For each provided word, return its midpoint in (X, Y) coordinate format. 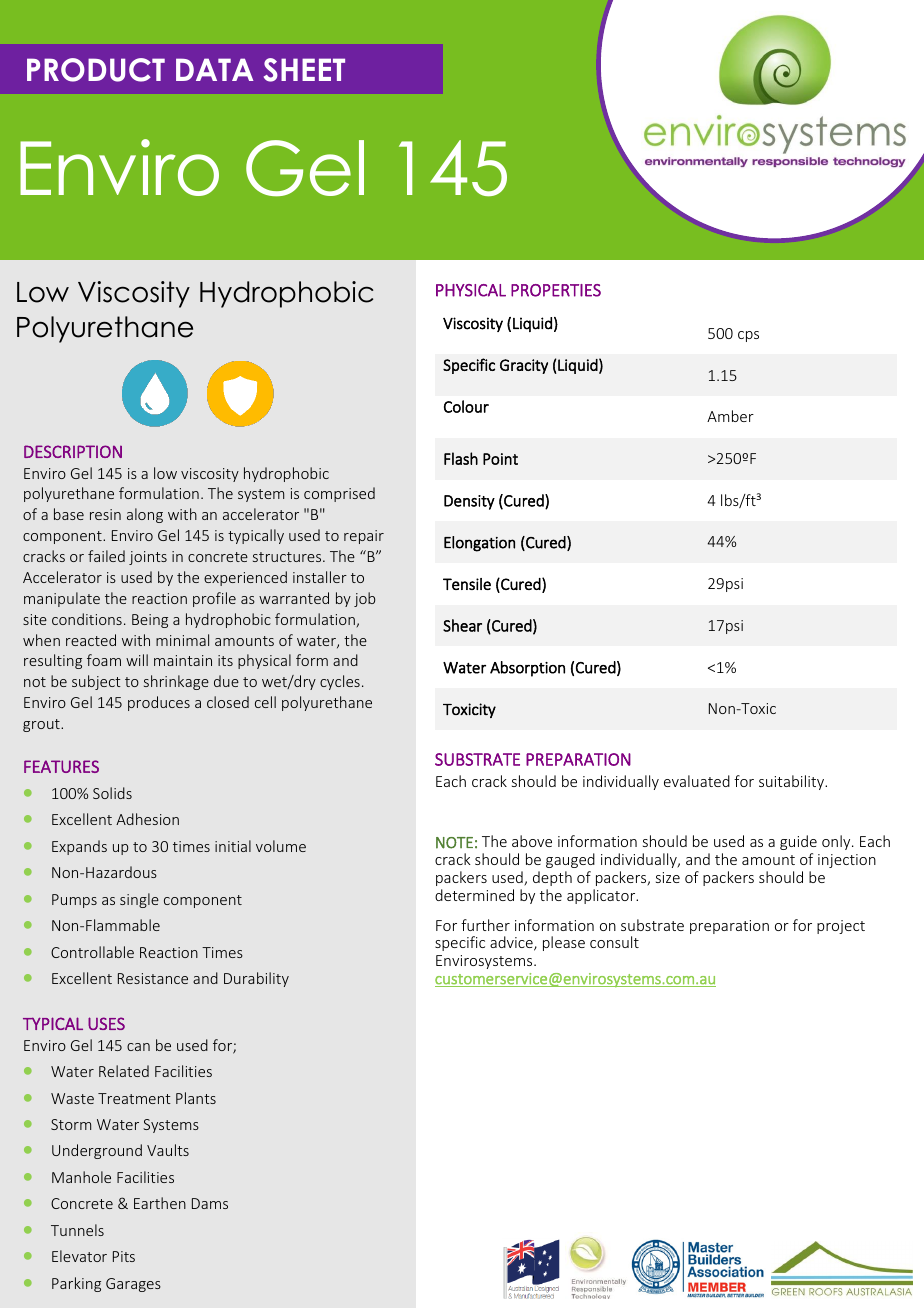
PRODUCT (96, 70)
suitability (792, 782)
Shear (462, 625)
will (137, 660)
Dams (210, 1203)
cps (748, 336)
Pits (124, 1256)
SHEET (304, 70)
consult (614, 942)
